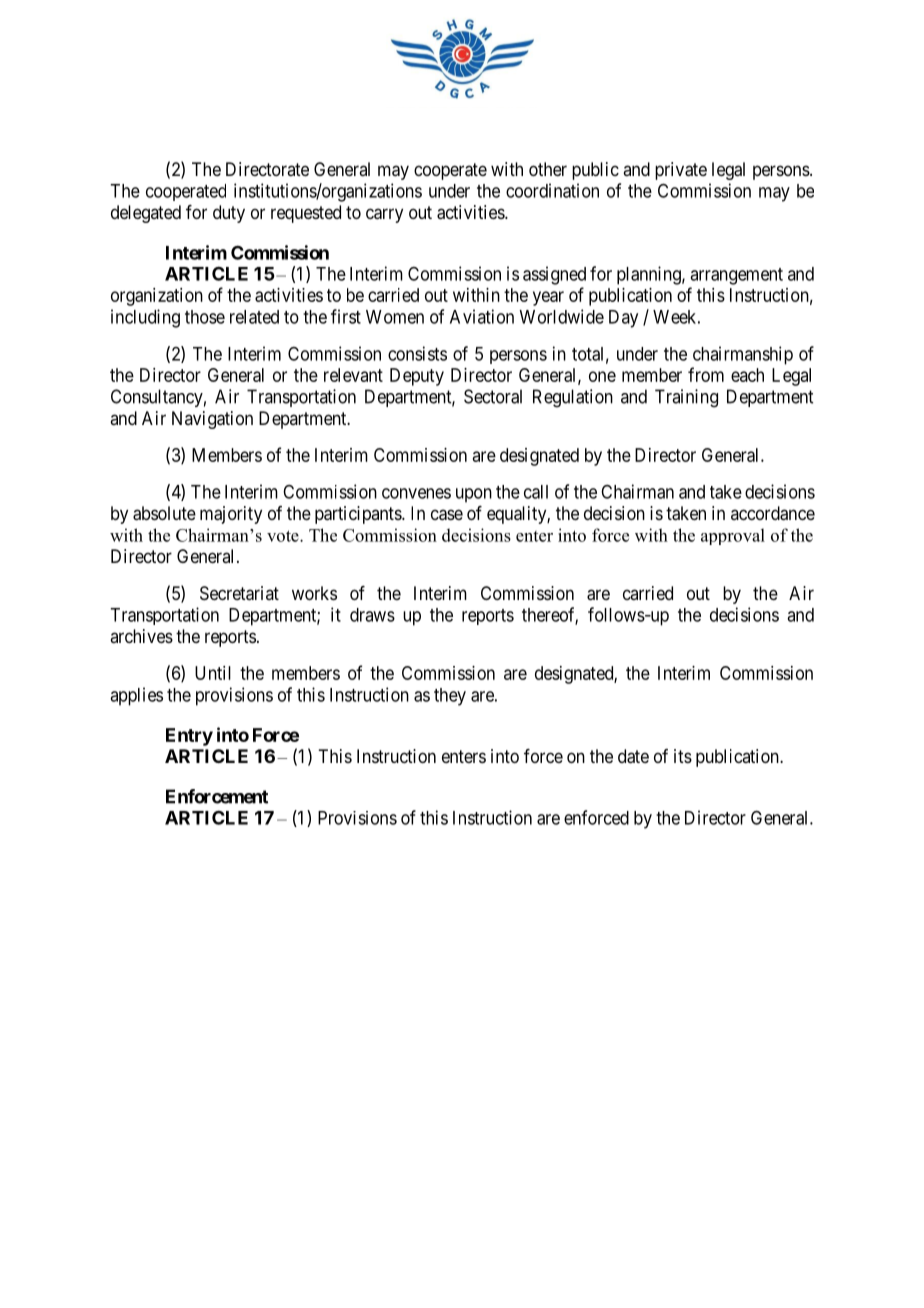 The height and width of the screenshot is (1308, 924). Describe the element at coordinates (482, 316) in the screenshot. I see `Aviation` at that location.
